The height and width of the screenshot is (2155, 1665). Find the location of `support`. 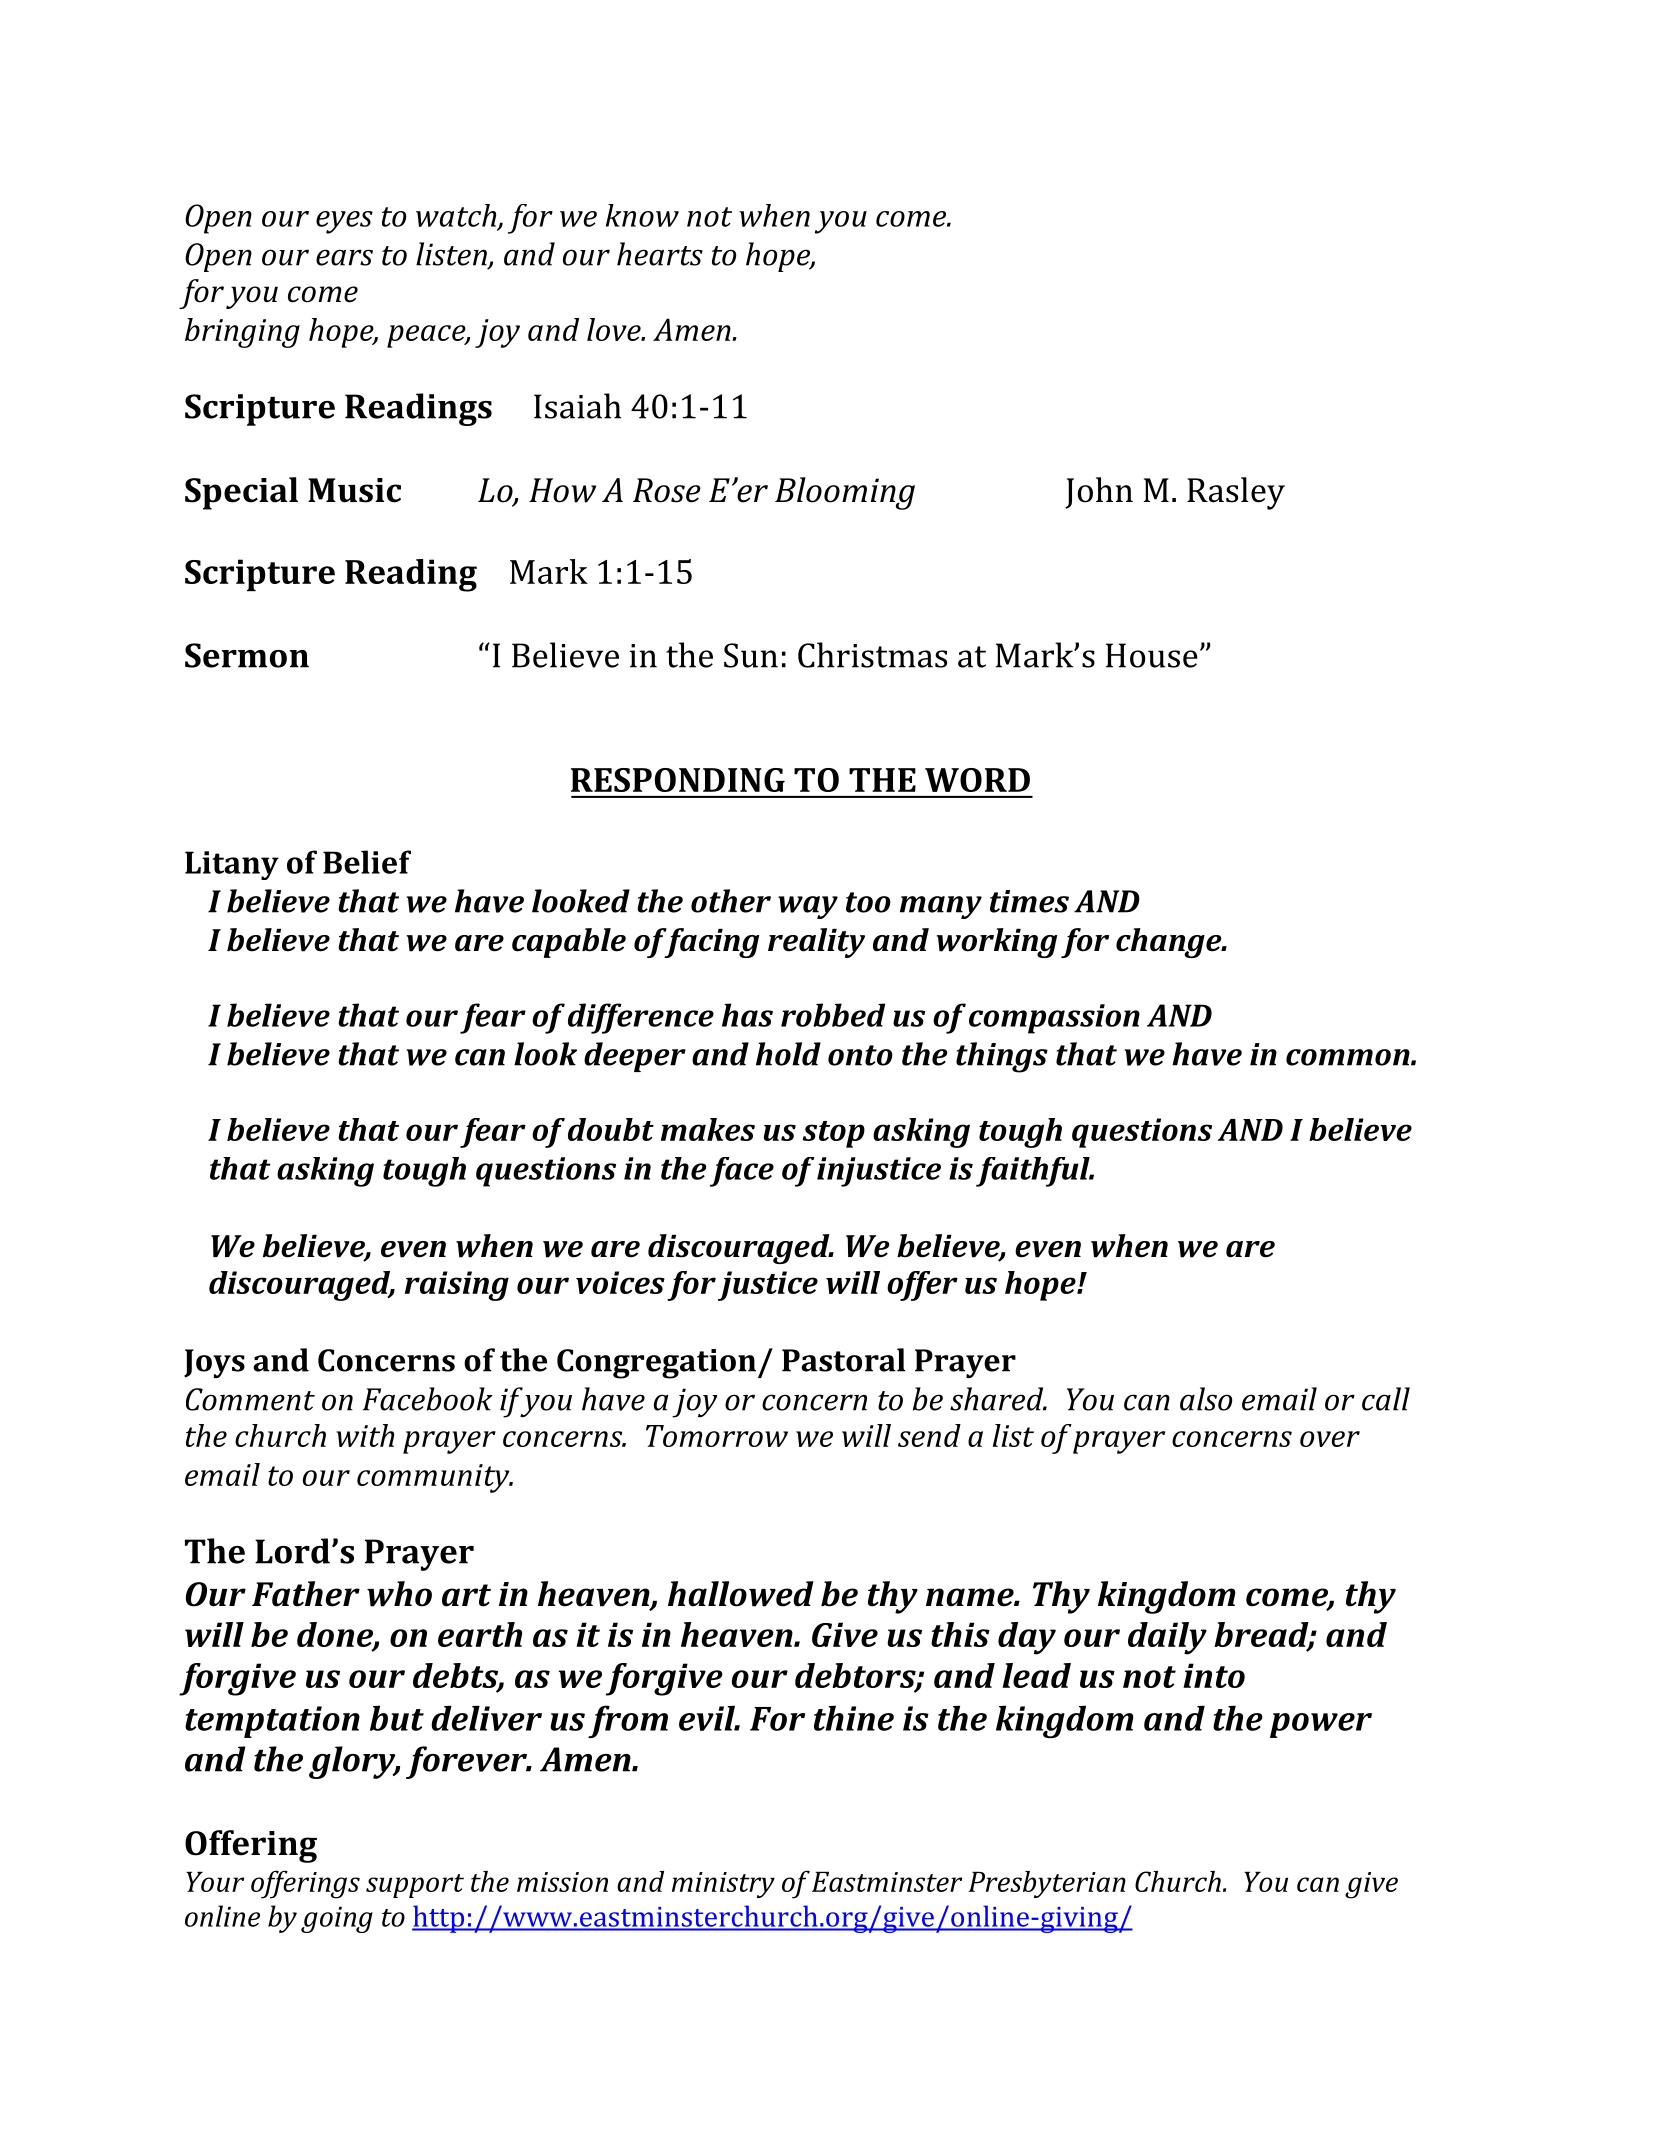

support is located at coordinates (415, 1886).
